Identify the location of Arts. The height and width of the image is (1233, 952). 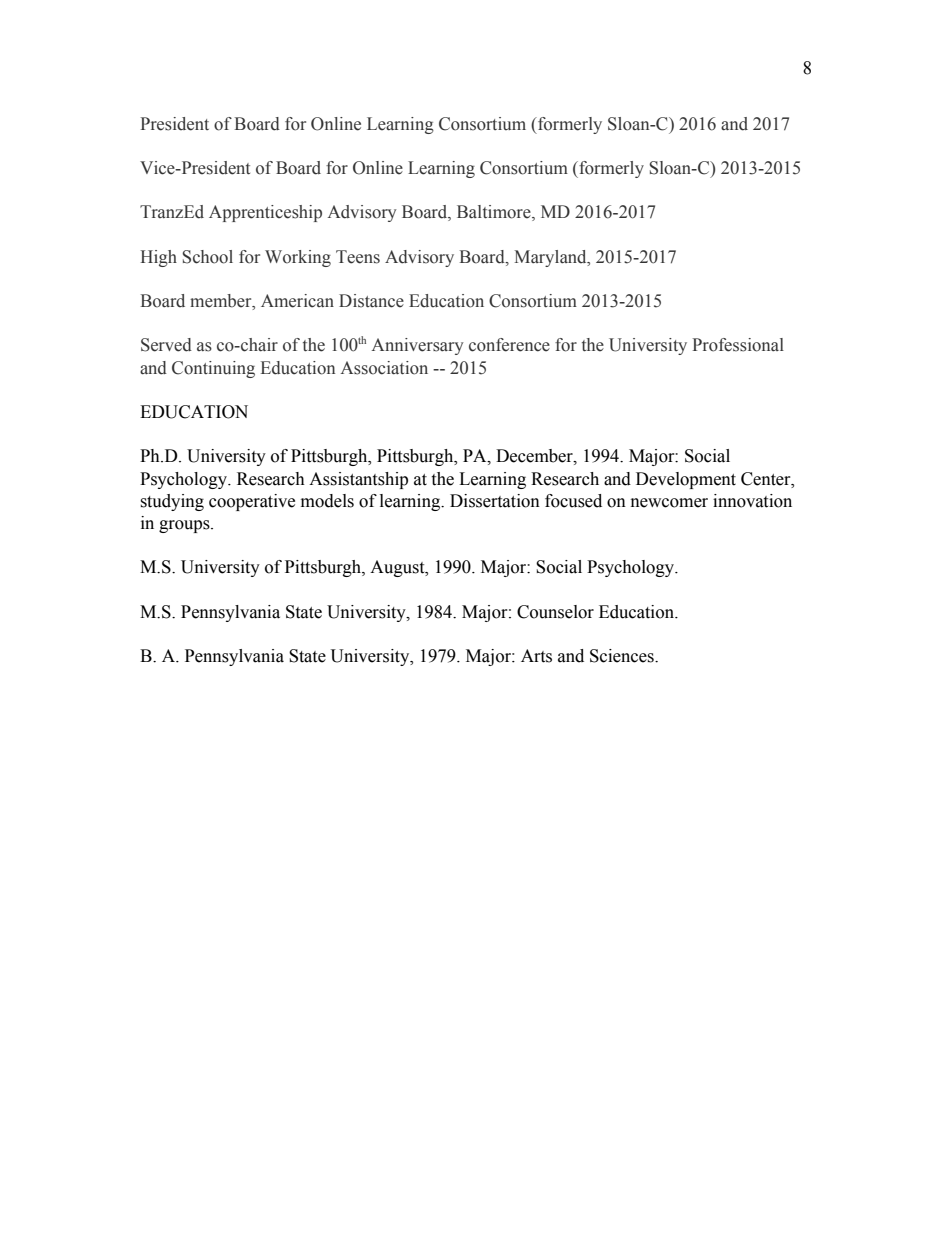
(536, 656).
